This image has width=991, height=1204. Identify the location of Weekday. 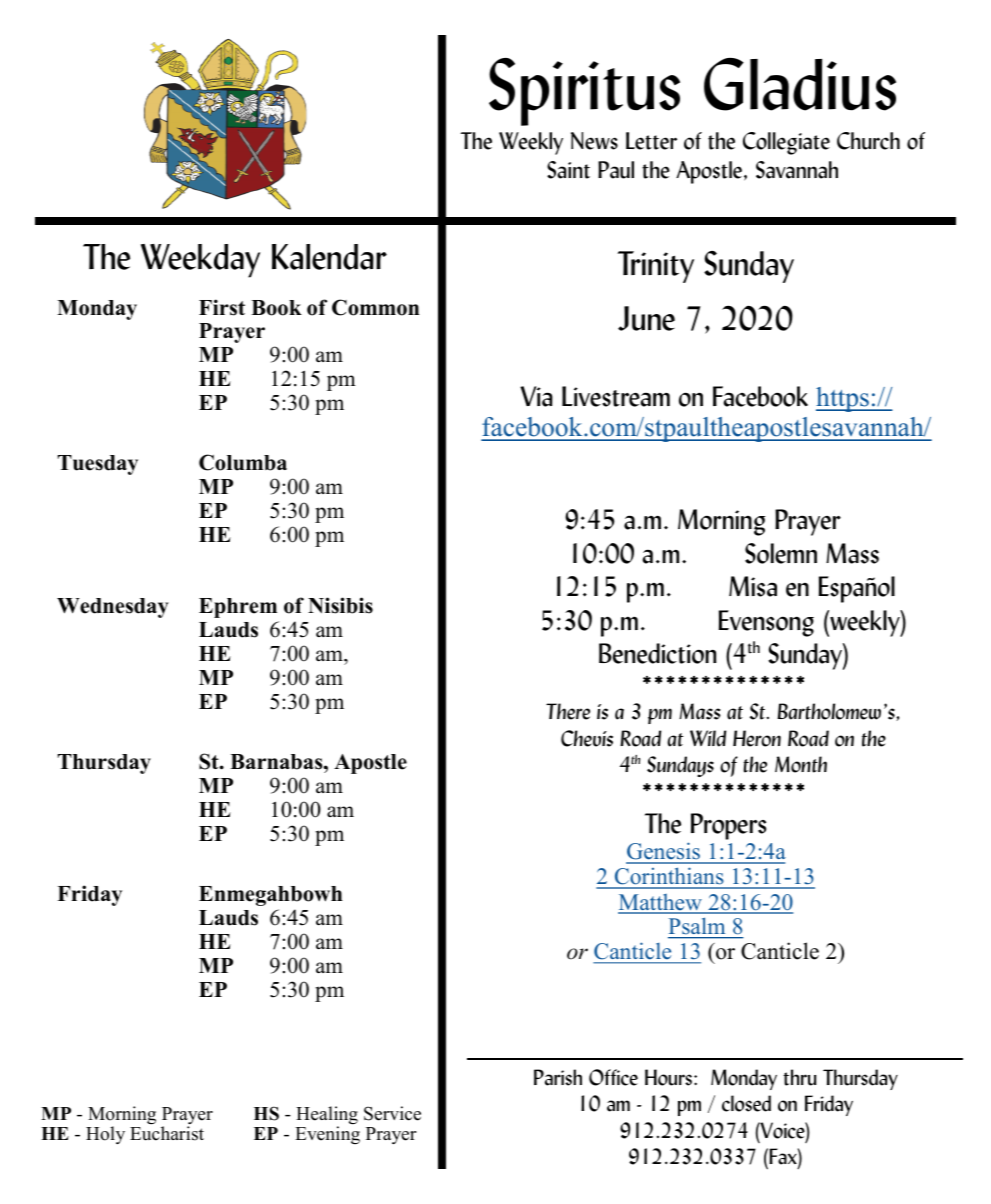
(200, 261).
